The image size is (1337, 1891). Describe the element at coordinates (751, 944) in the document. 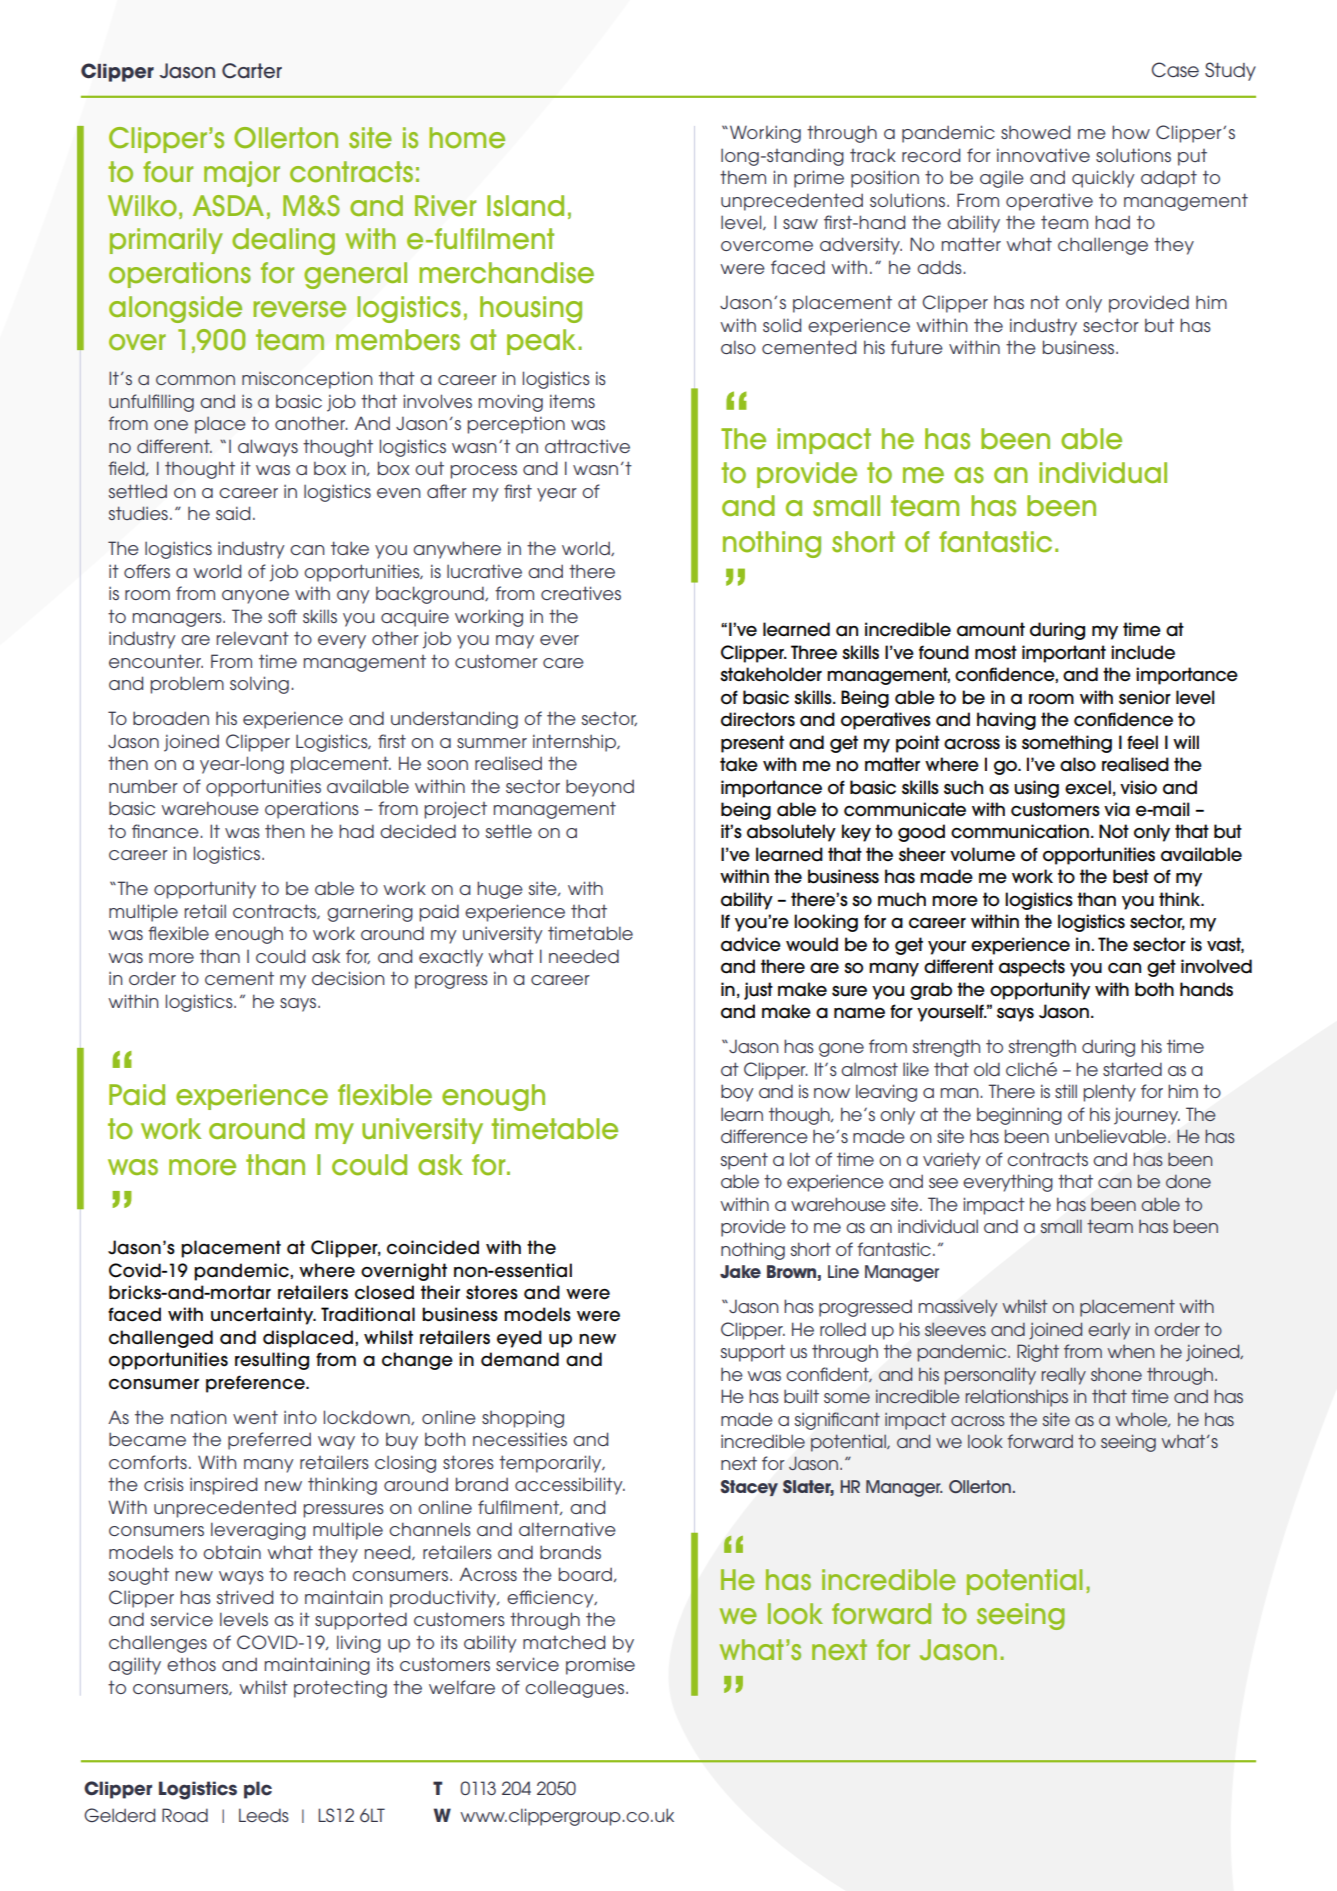

I see `advice` at that location.
